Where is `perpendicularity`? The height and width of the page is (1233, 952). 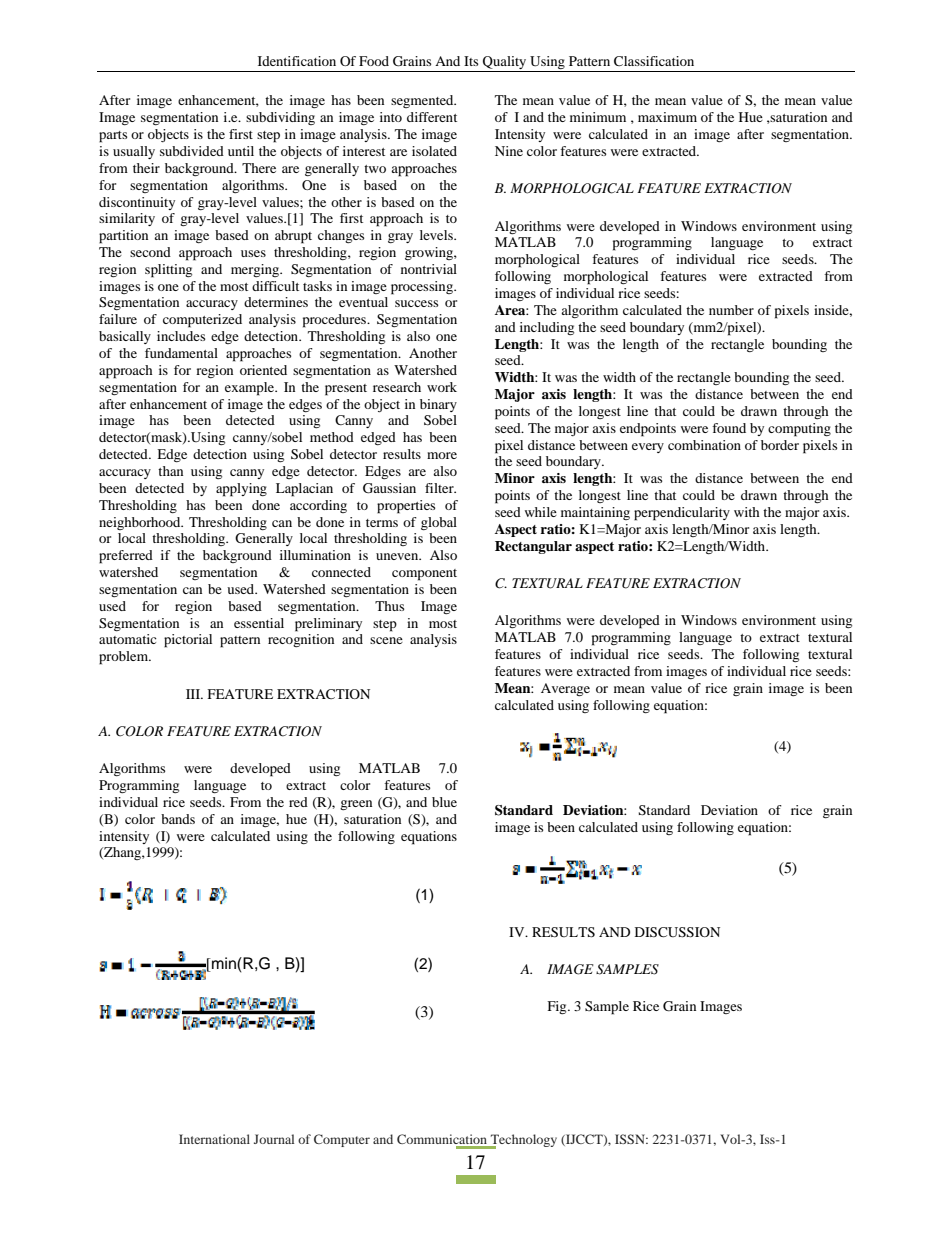
perpendicularity is located at coordinates (682, 514).
